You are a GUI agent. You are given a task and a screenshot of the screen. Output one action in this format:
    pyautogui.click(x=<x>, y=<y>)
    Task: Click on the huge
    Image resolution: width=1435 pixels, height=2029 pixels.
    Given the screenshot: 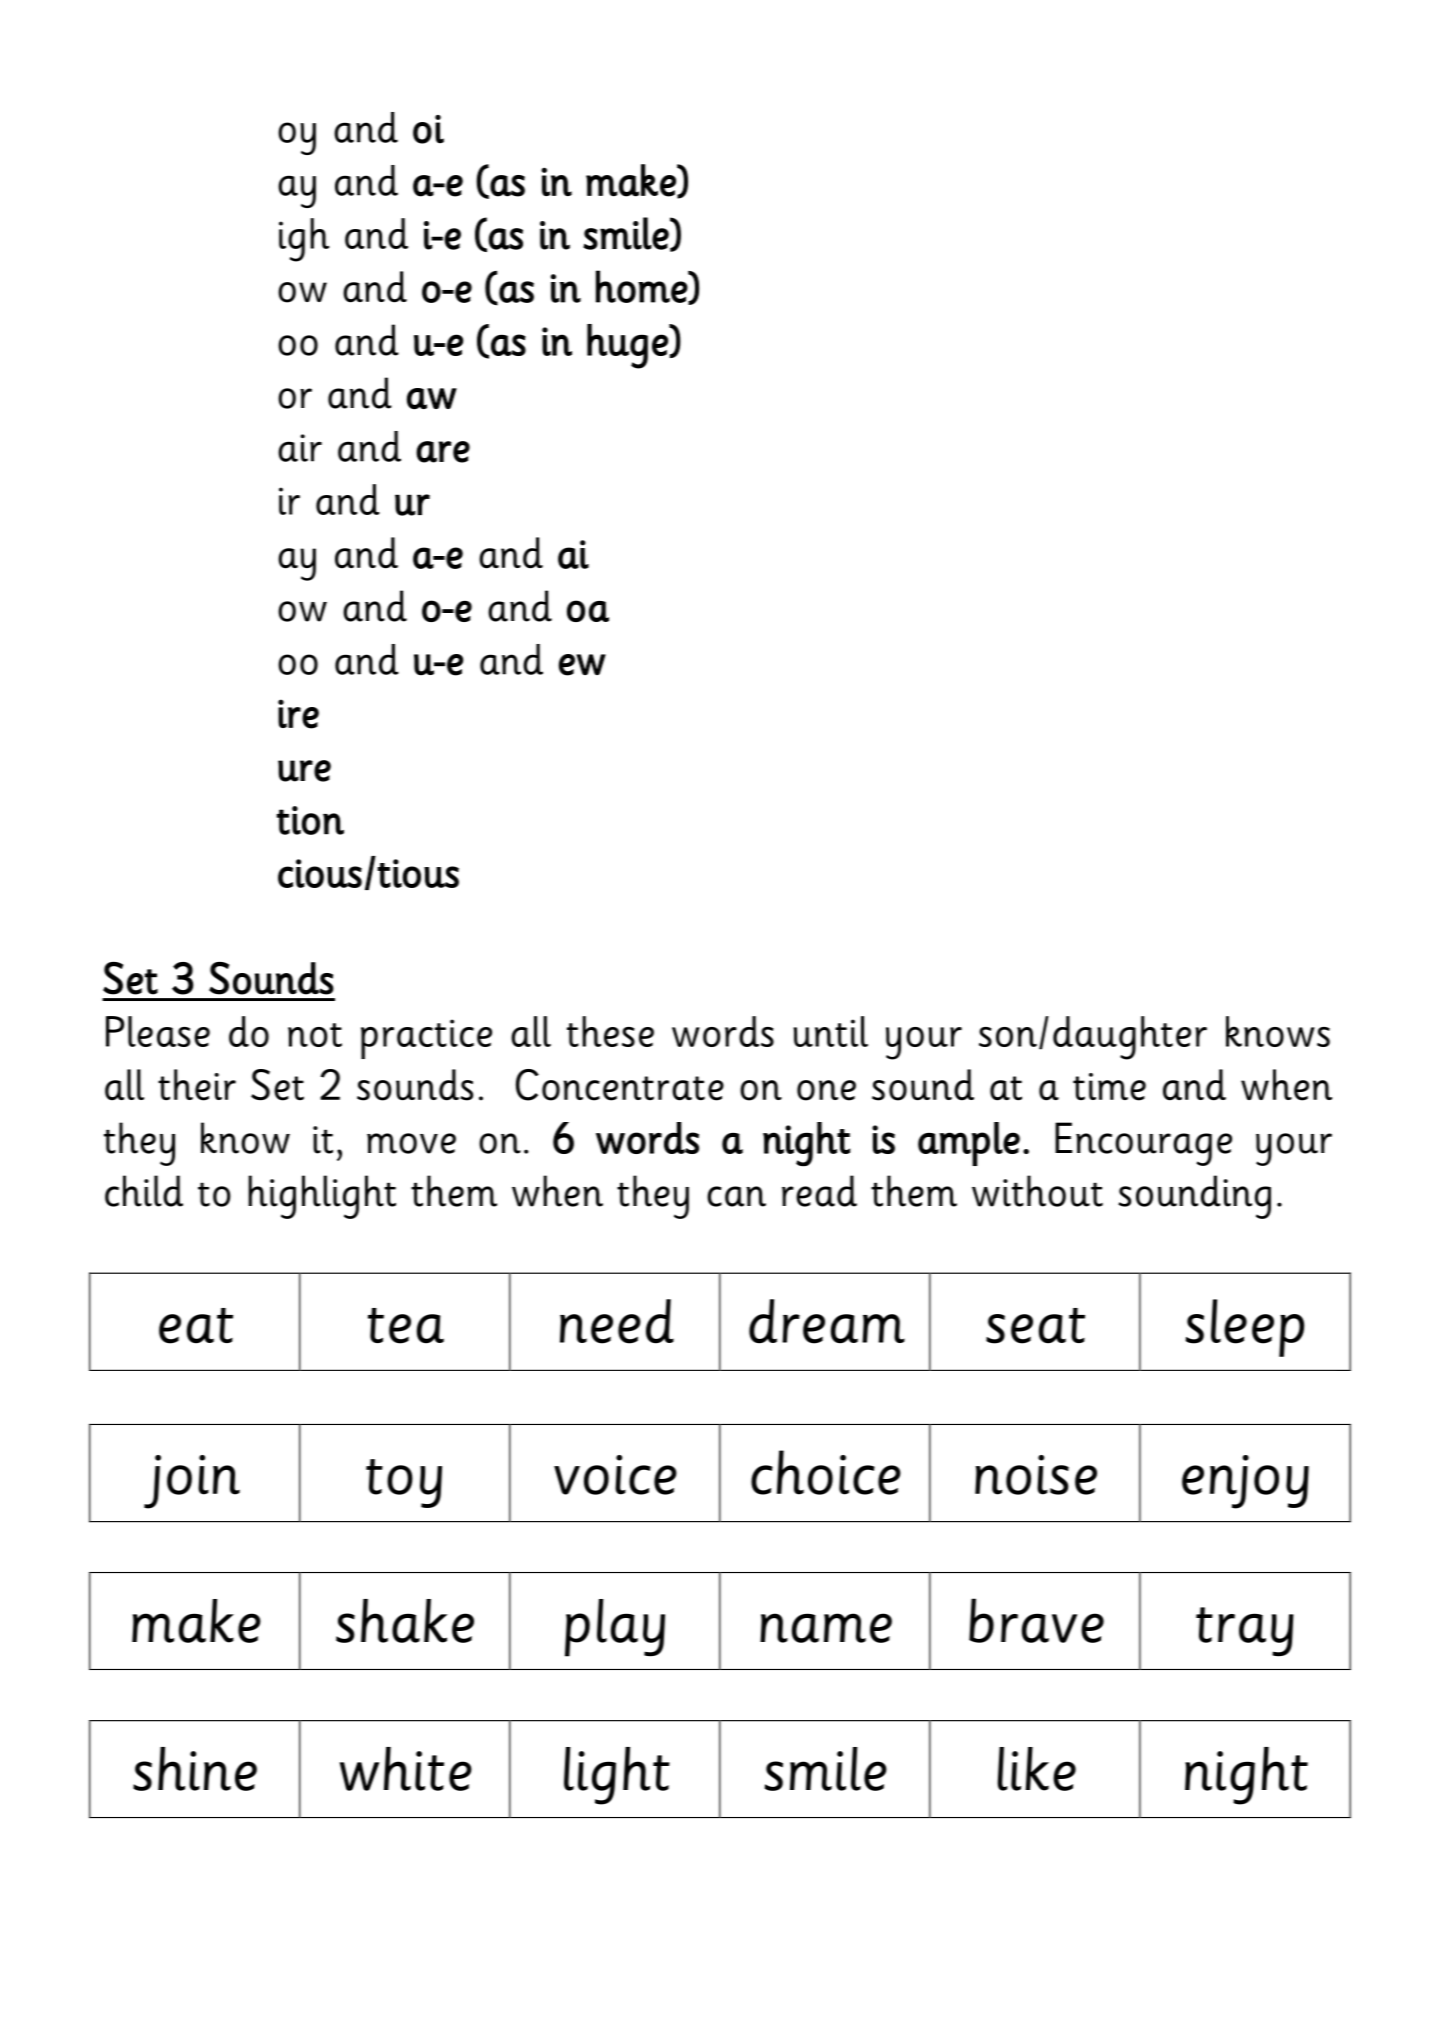 What is the action you would take?
    pyautogui.click(x=628, y=346)
